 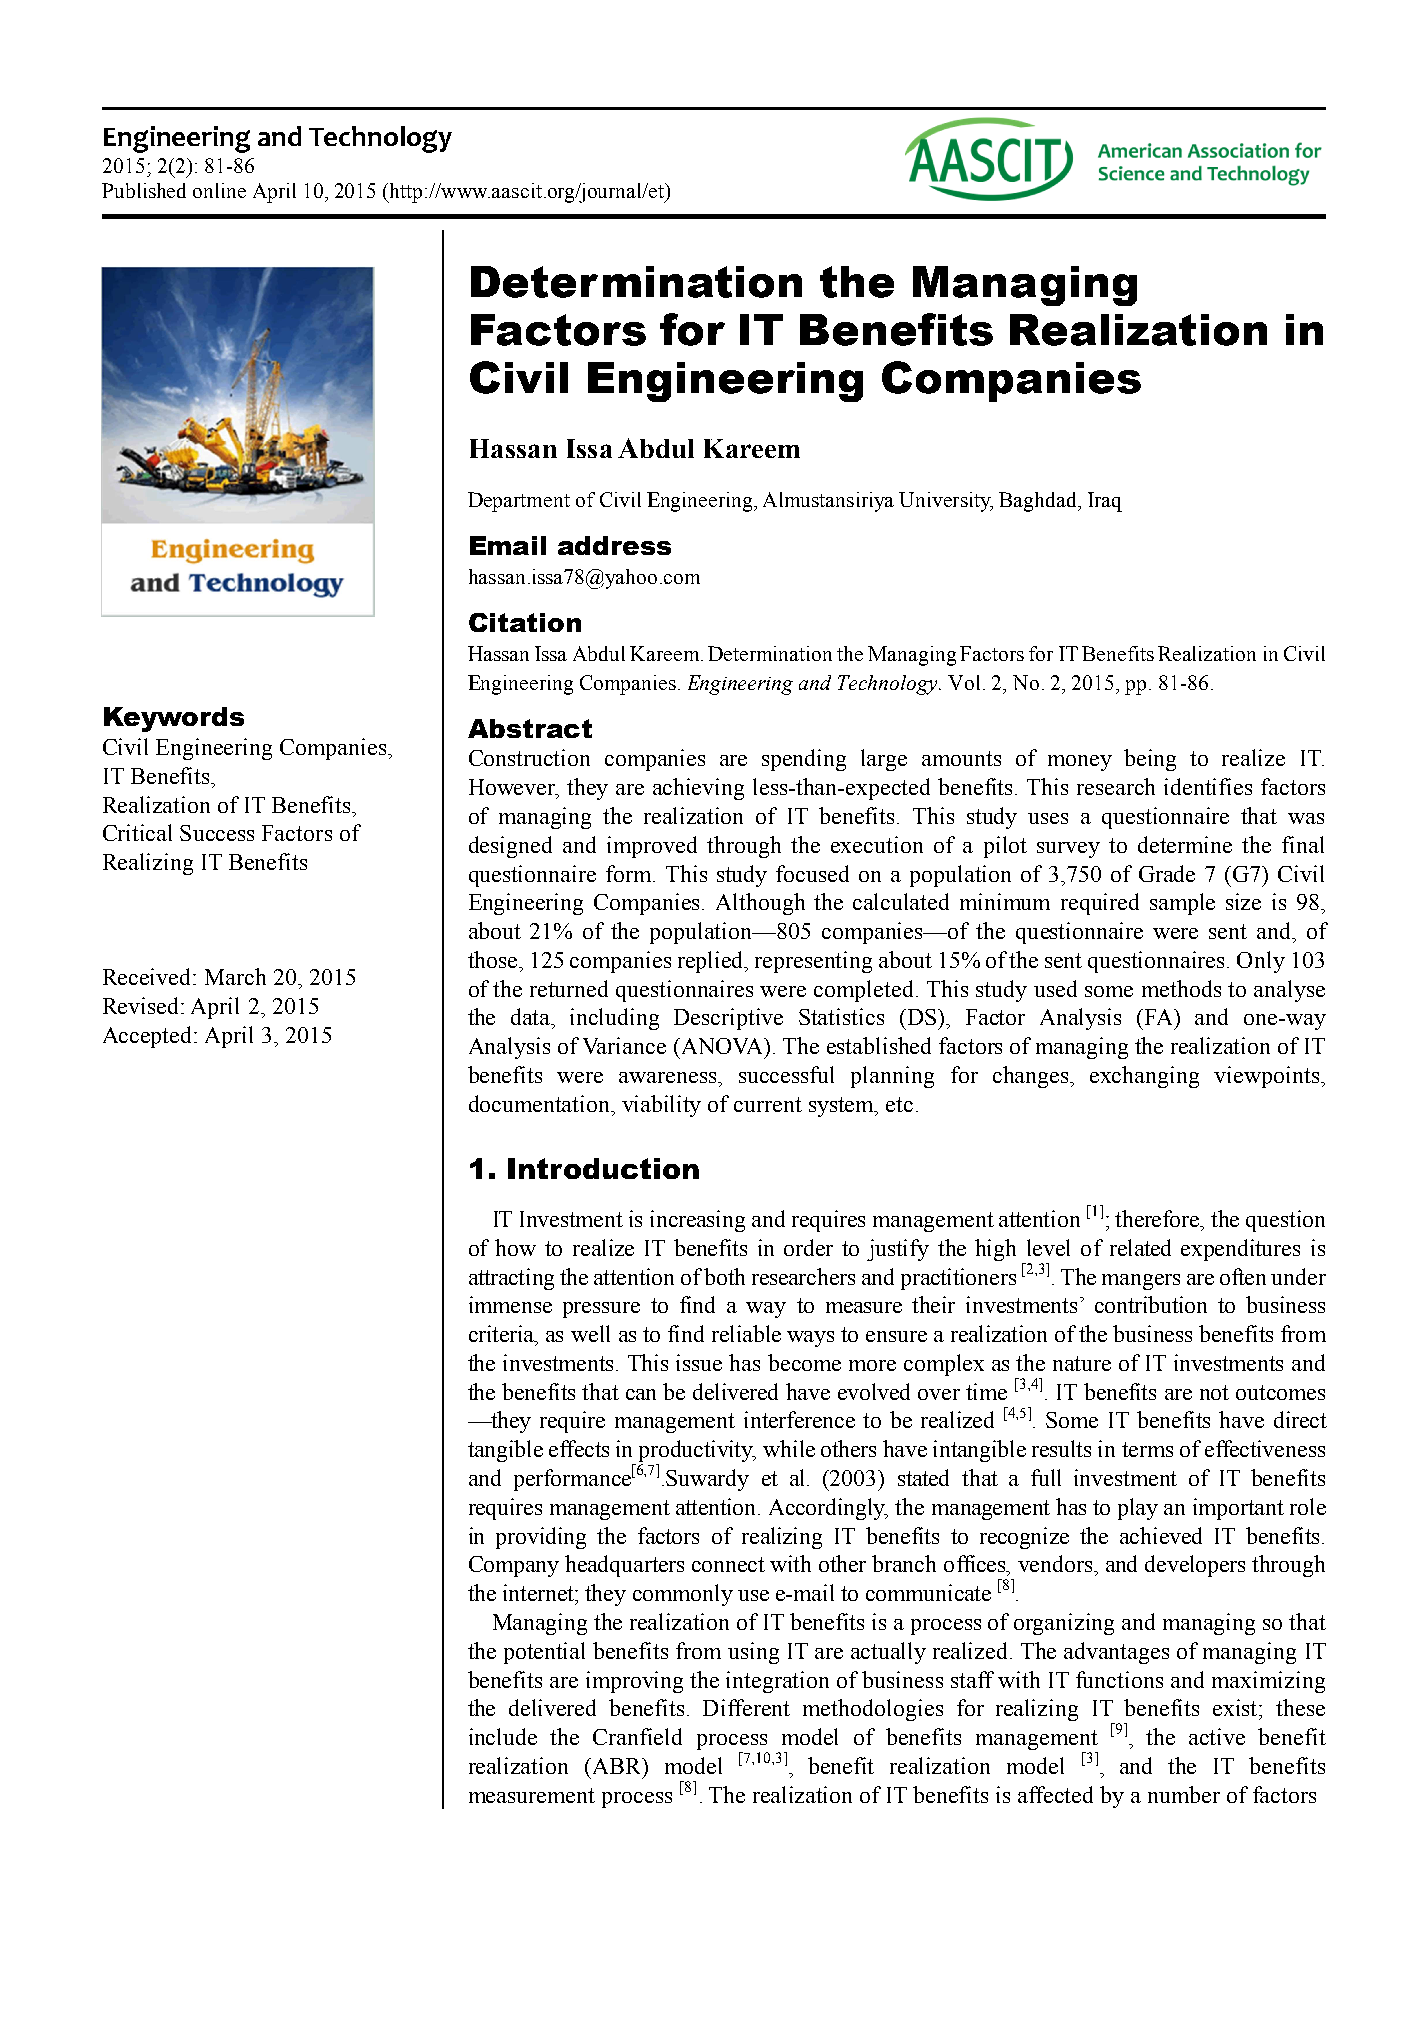 I want to click on Baghdad, so click(x=1039, y=502).
